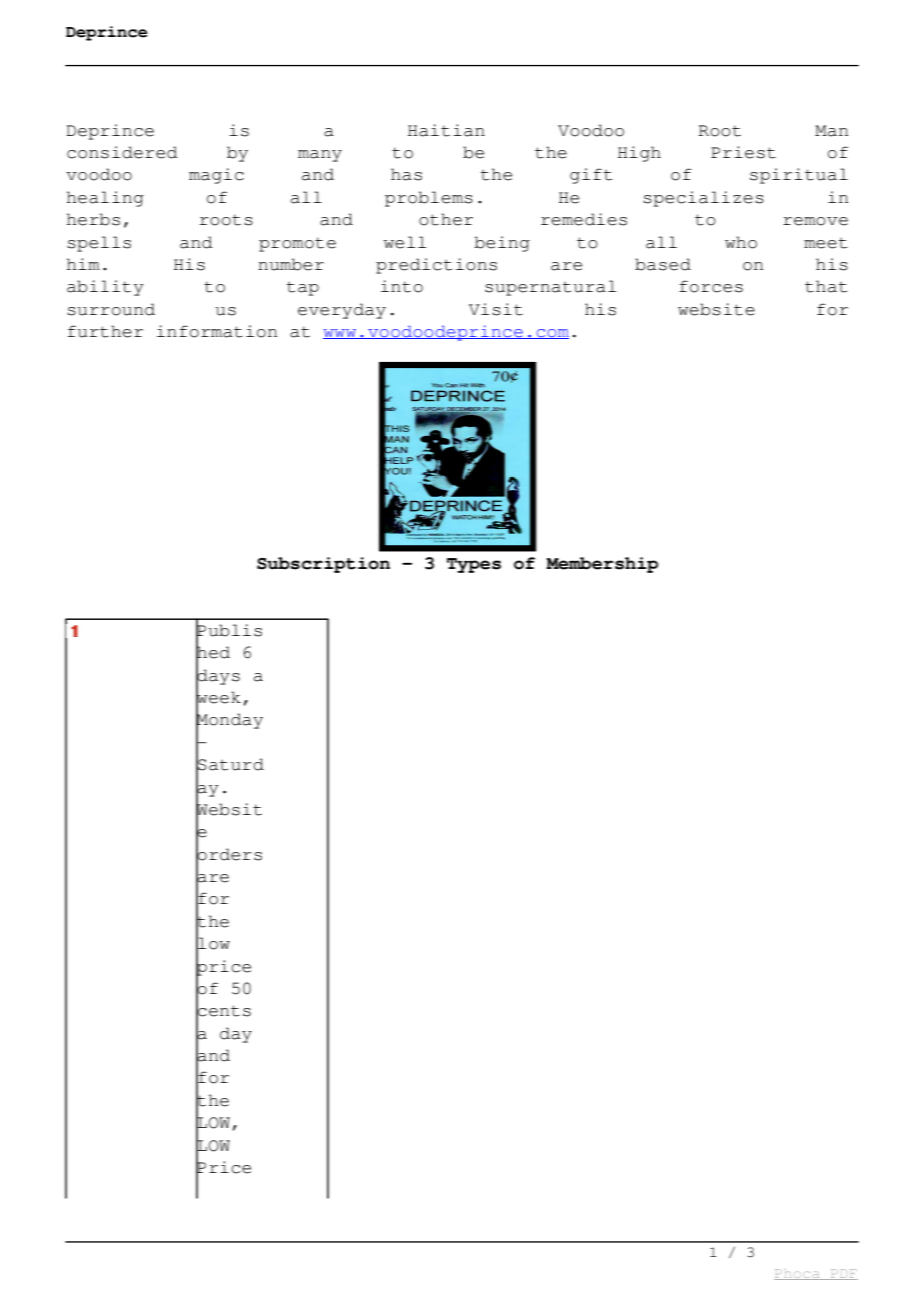  Describe the element at coordinates (496, 309) in the screenshot. I see `Visit` at that location.
